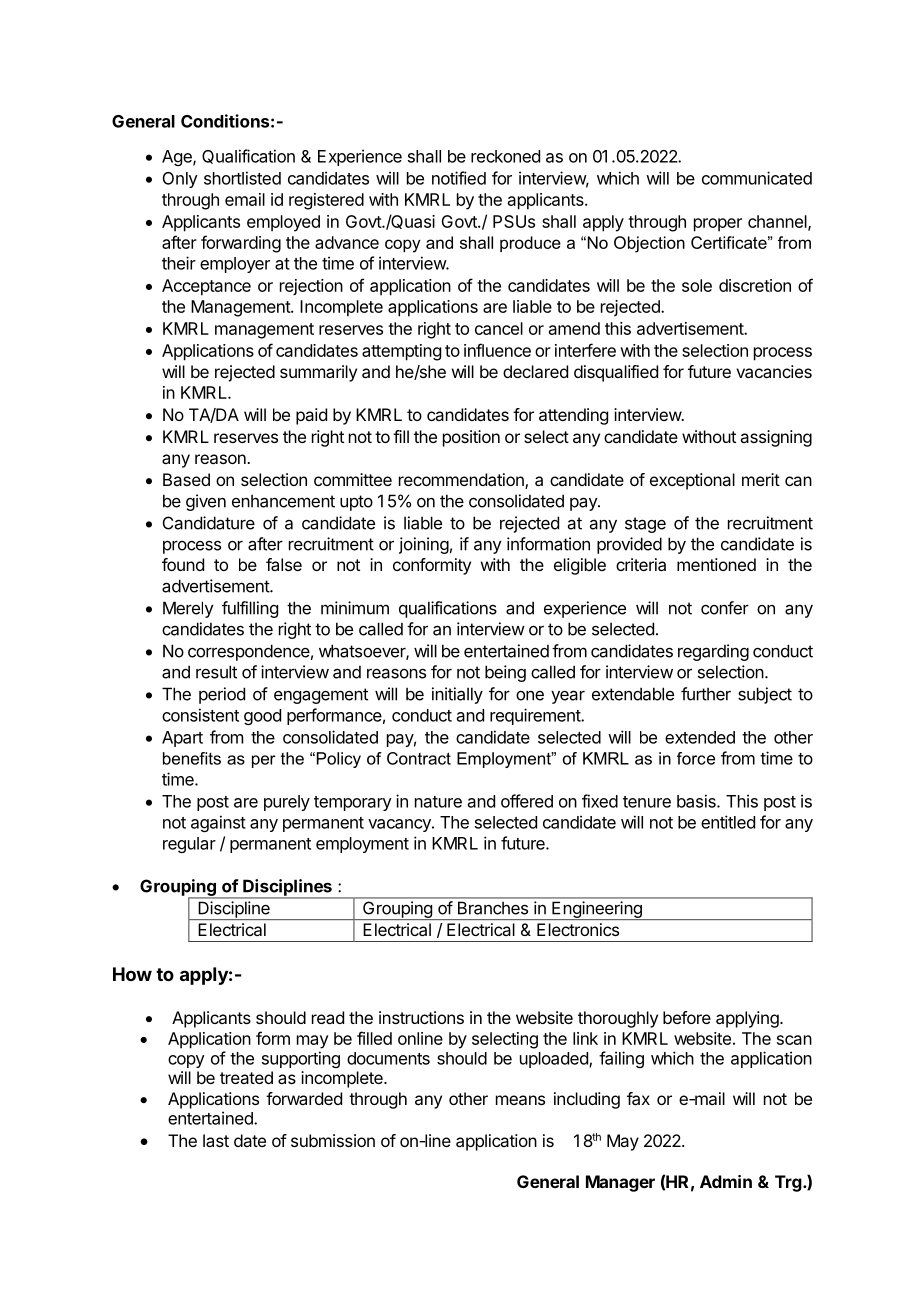  Describe the element at coordinates (216, 1140) in the image. I see `last` at that location.
